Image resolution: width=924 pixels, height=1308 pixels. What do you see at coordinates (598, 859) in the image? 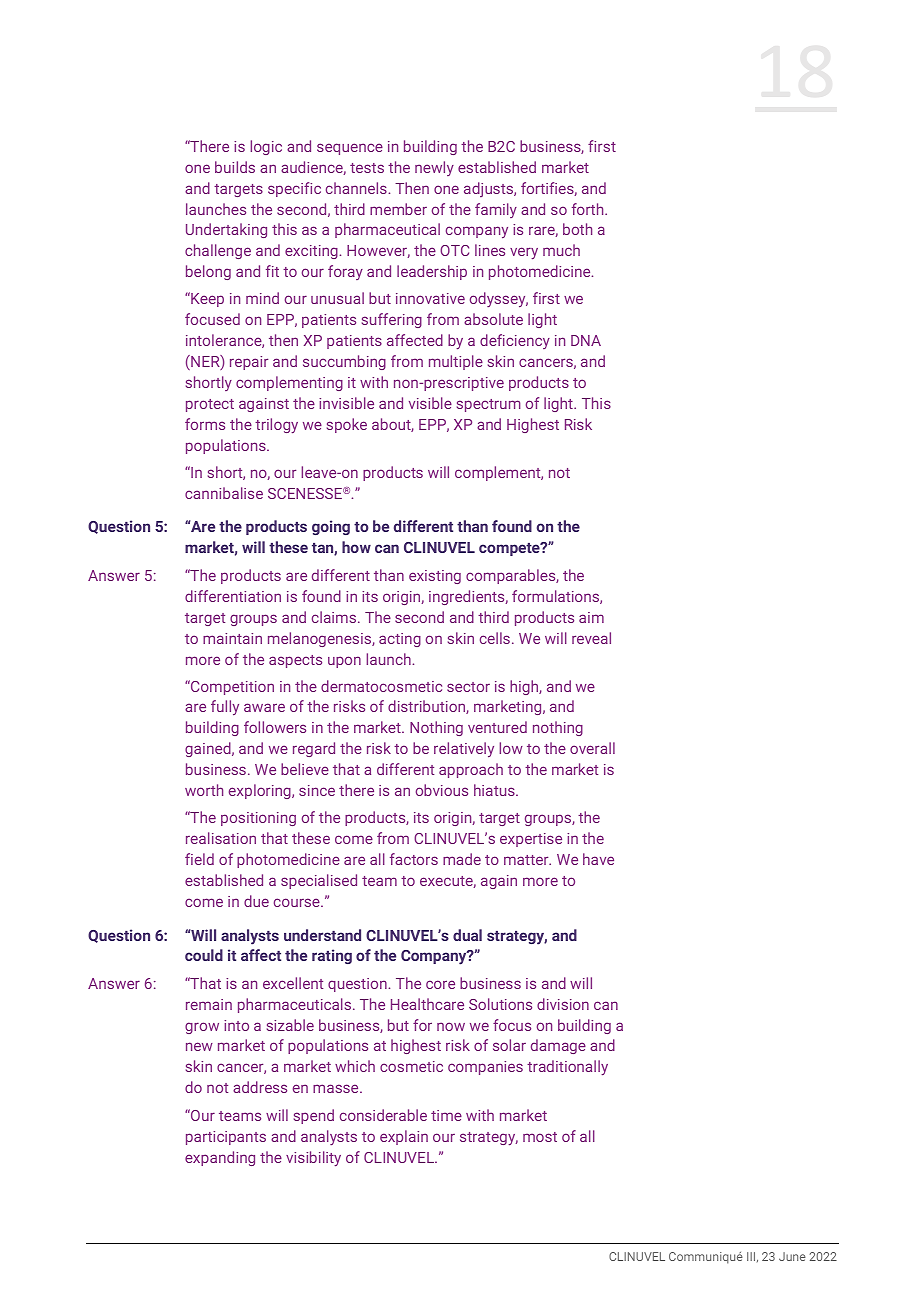
I see `have` at bounding box center [598, 859].
